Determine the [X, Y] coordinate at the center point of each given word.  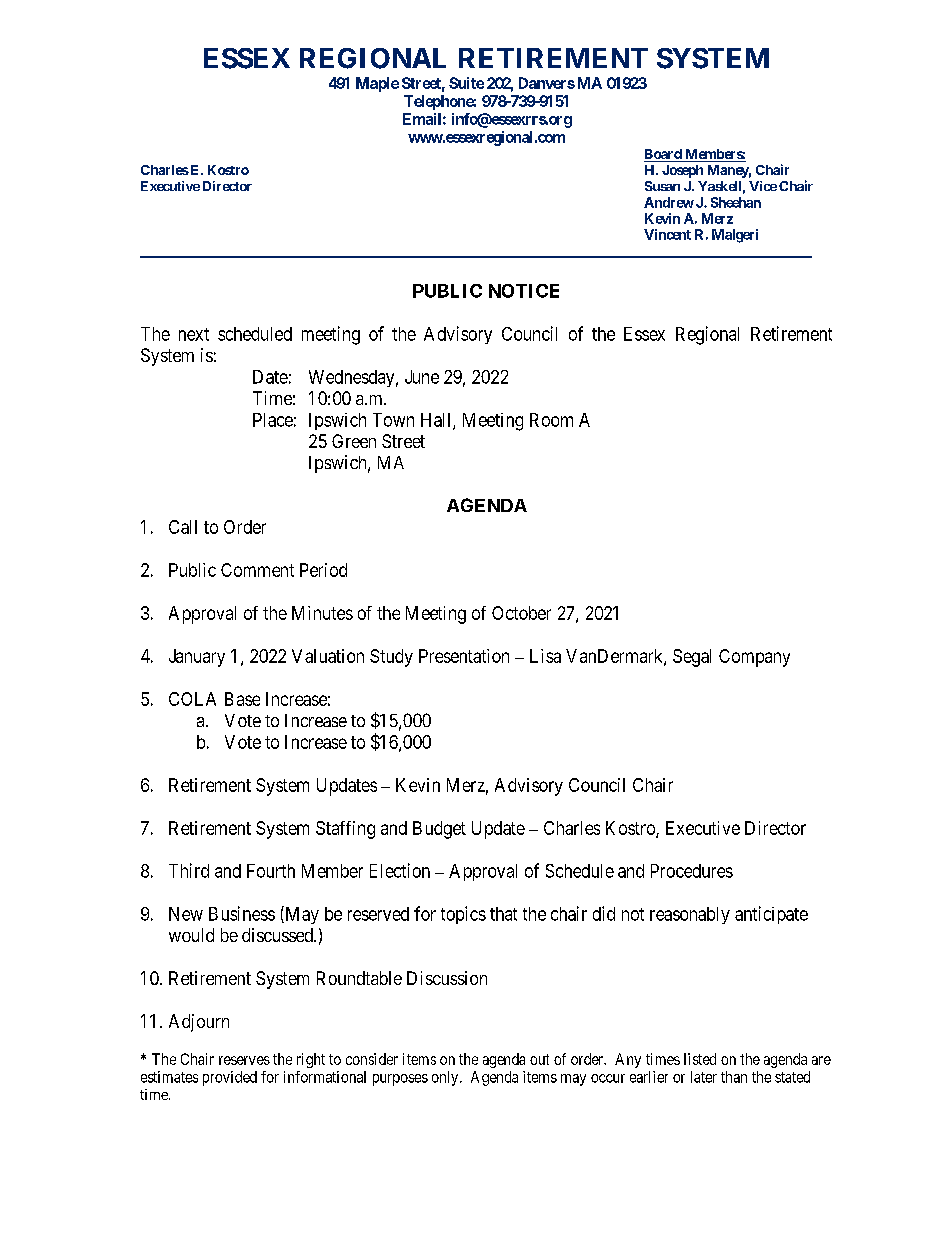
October [521, 613]
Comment [257, 570]
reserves [244, 1060]
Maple [377, 84]
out [539, 1059]
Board [664, 155]
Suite [466, 83]
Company [754, 658]
